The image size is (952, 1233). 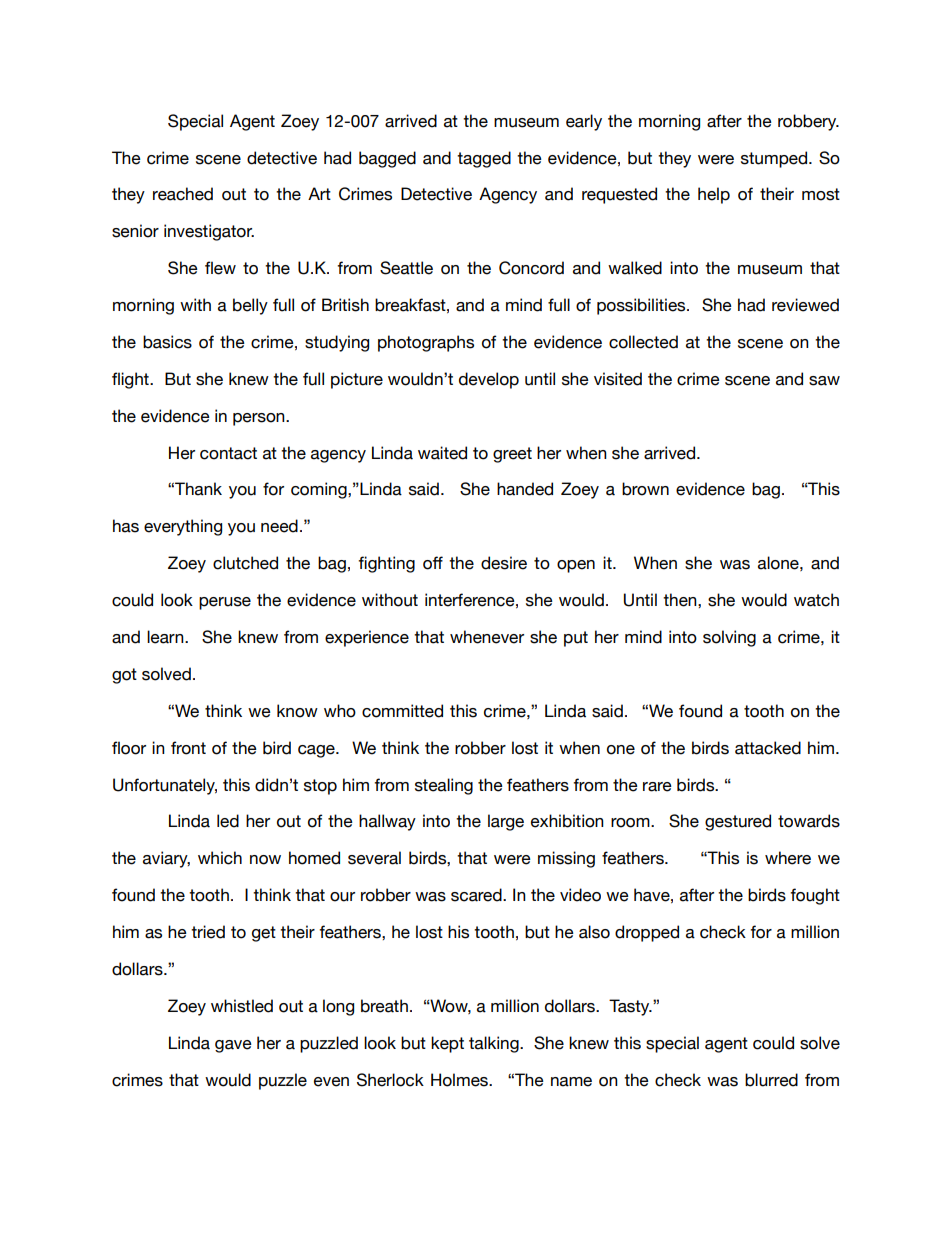 What do you see at coordinates (489, 380) in the screenshot?
I see `develop` at bounding box center [489, 380].
